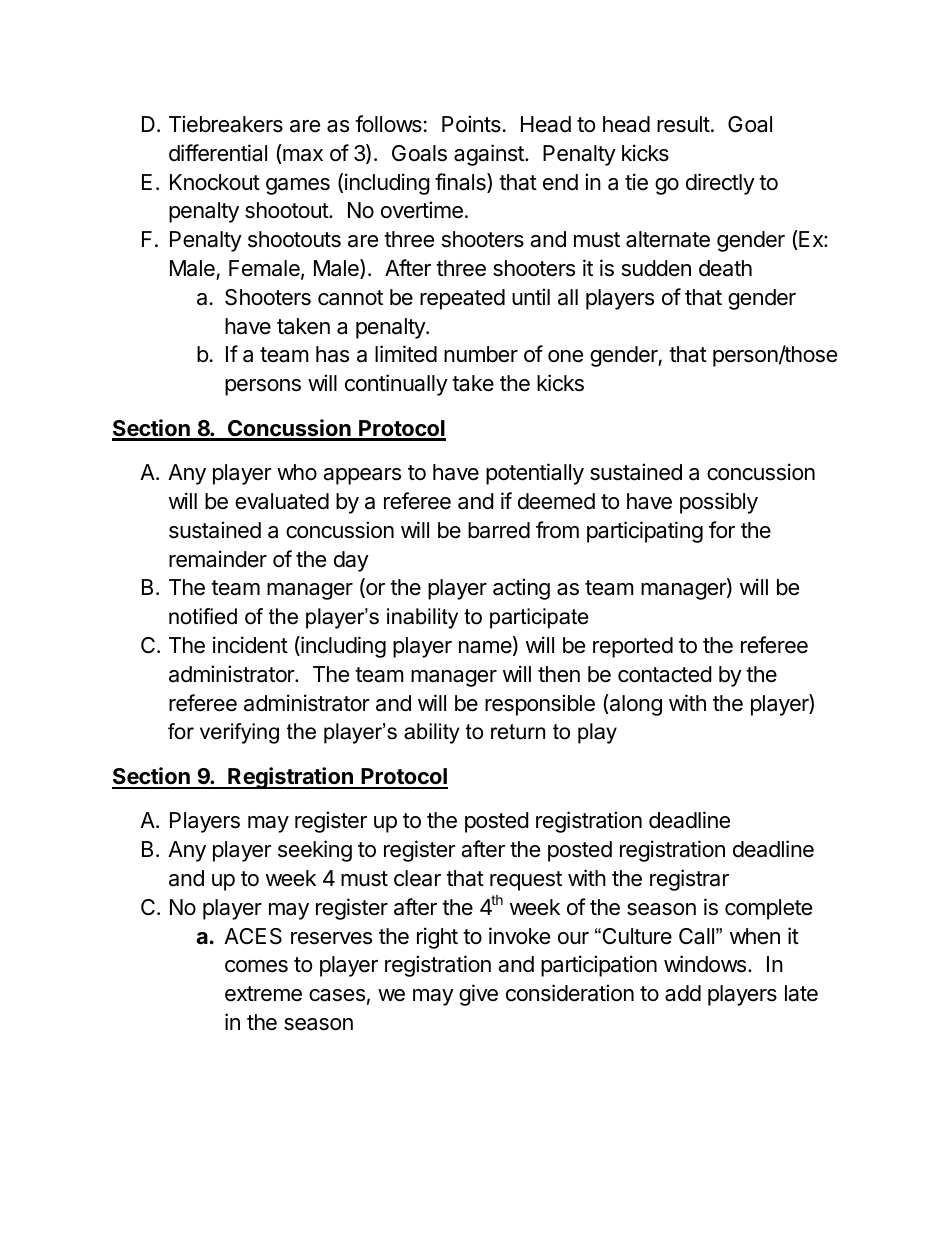 This image has width=952, height=1233. Describe the element at coordinates (720, 184) in the image. I see `directly` at that location.
